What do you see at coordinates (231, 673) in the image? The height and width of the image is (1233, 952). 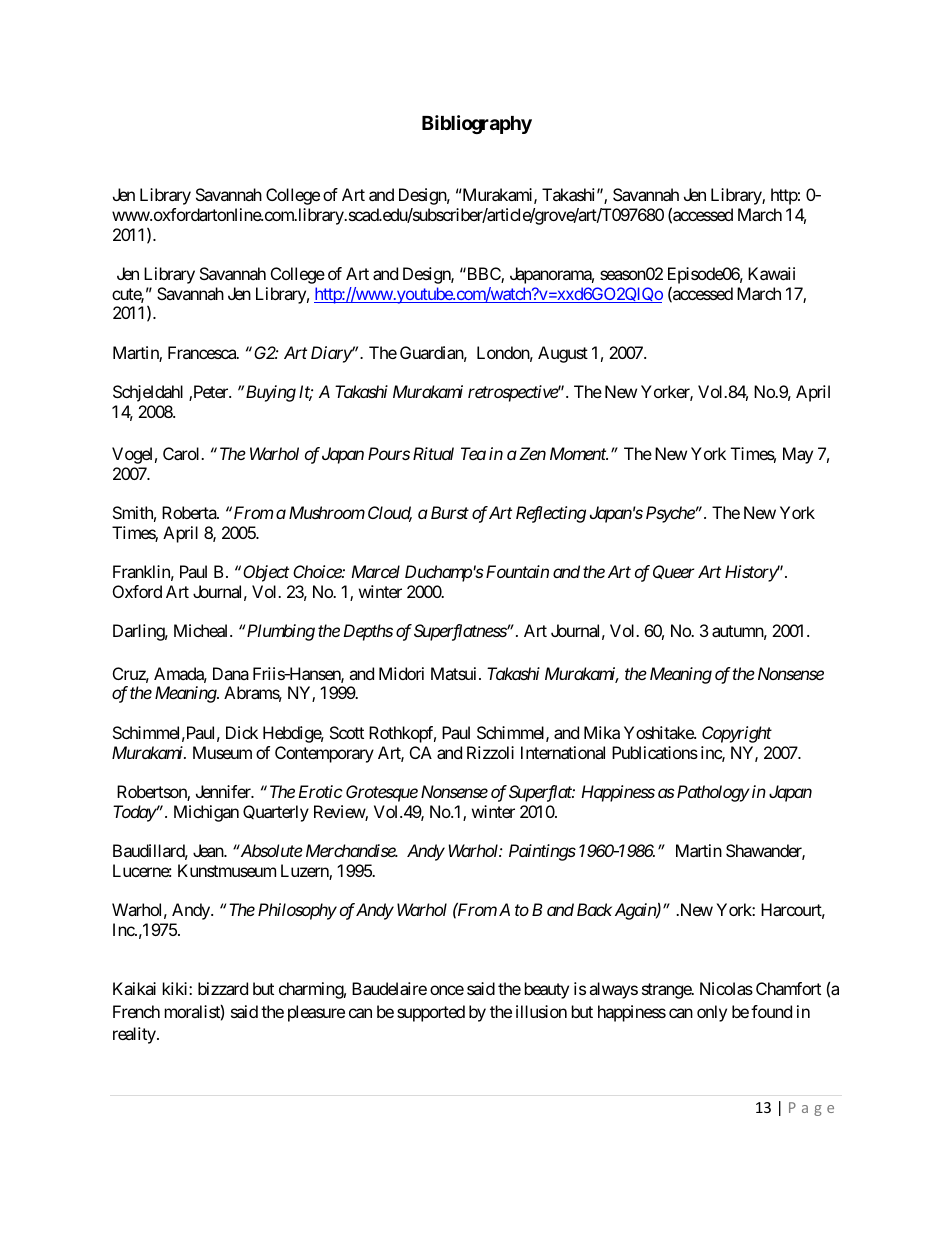 I see `Dana` at bounding box center [231, 673].
